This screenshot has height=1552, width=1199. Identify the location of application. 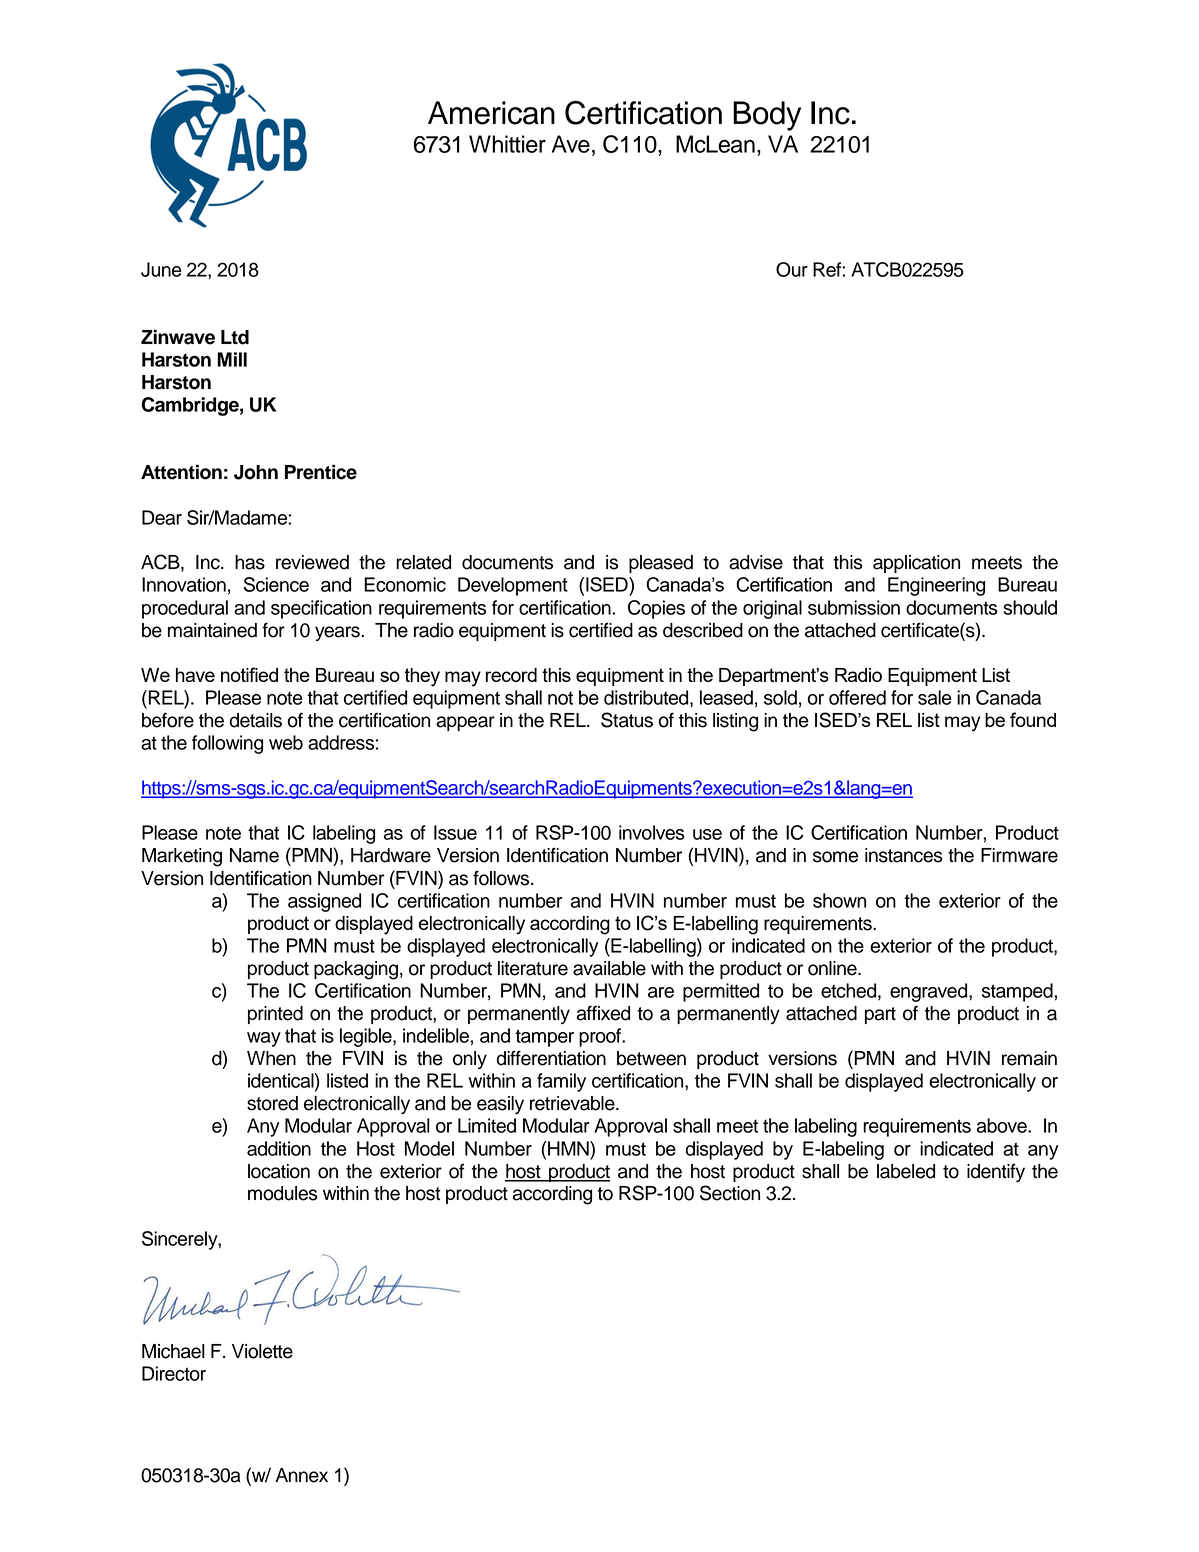
(916, 564).
